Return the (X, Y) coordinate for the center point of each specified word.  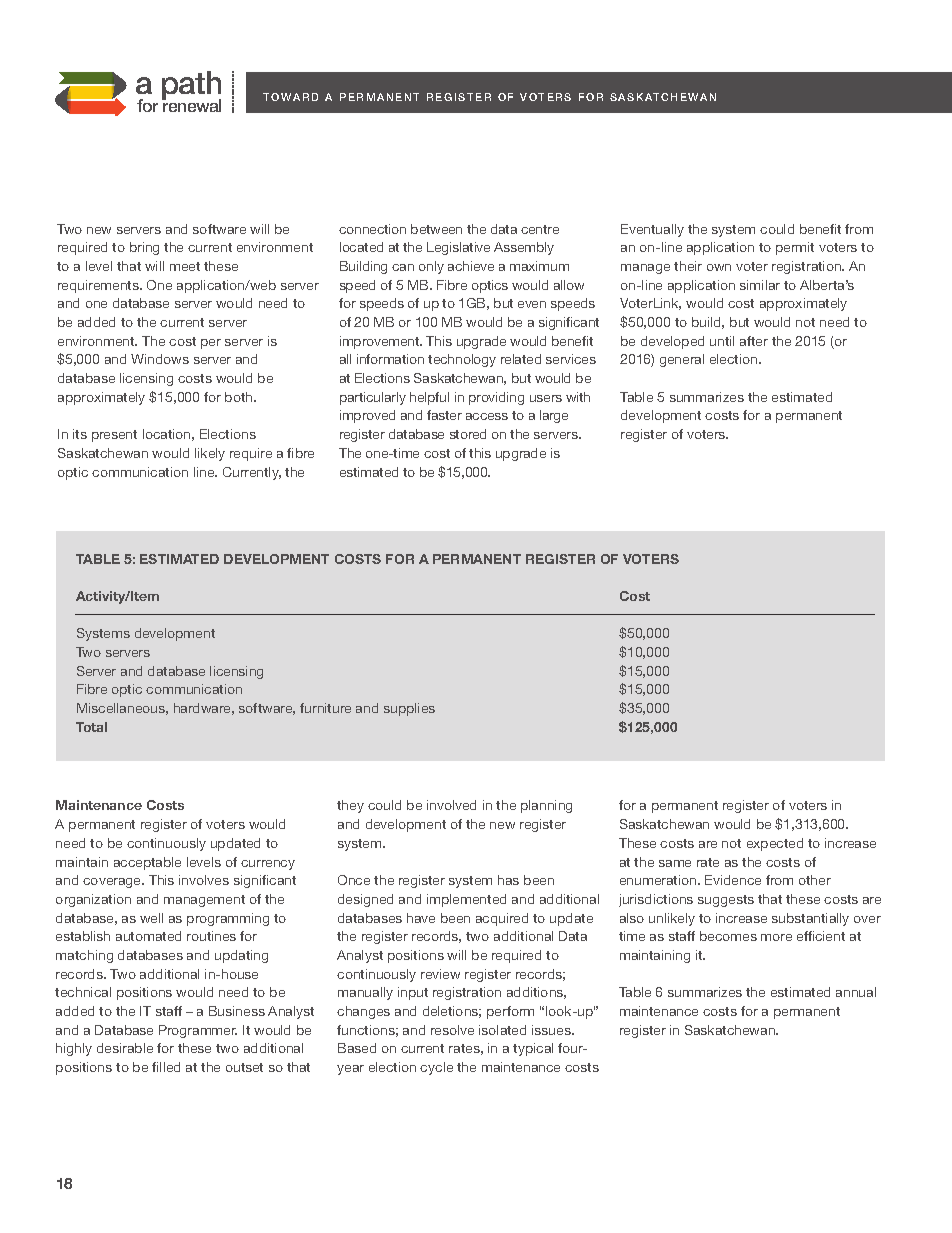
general (682, 360)
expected (775, 844)
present (114, 436)
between (436, 229)
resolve (452, 1030)
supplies (409, 709)
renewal (191, 105)
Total (91, 727)
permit (795, 248)
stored (468, 434)
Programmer (198, 1031)
